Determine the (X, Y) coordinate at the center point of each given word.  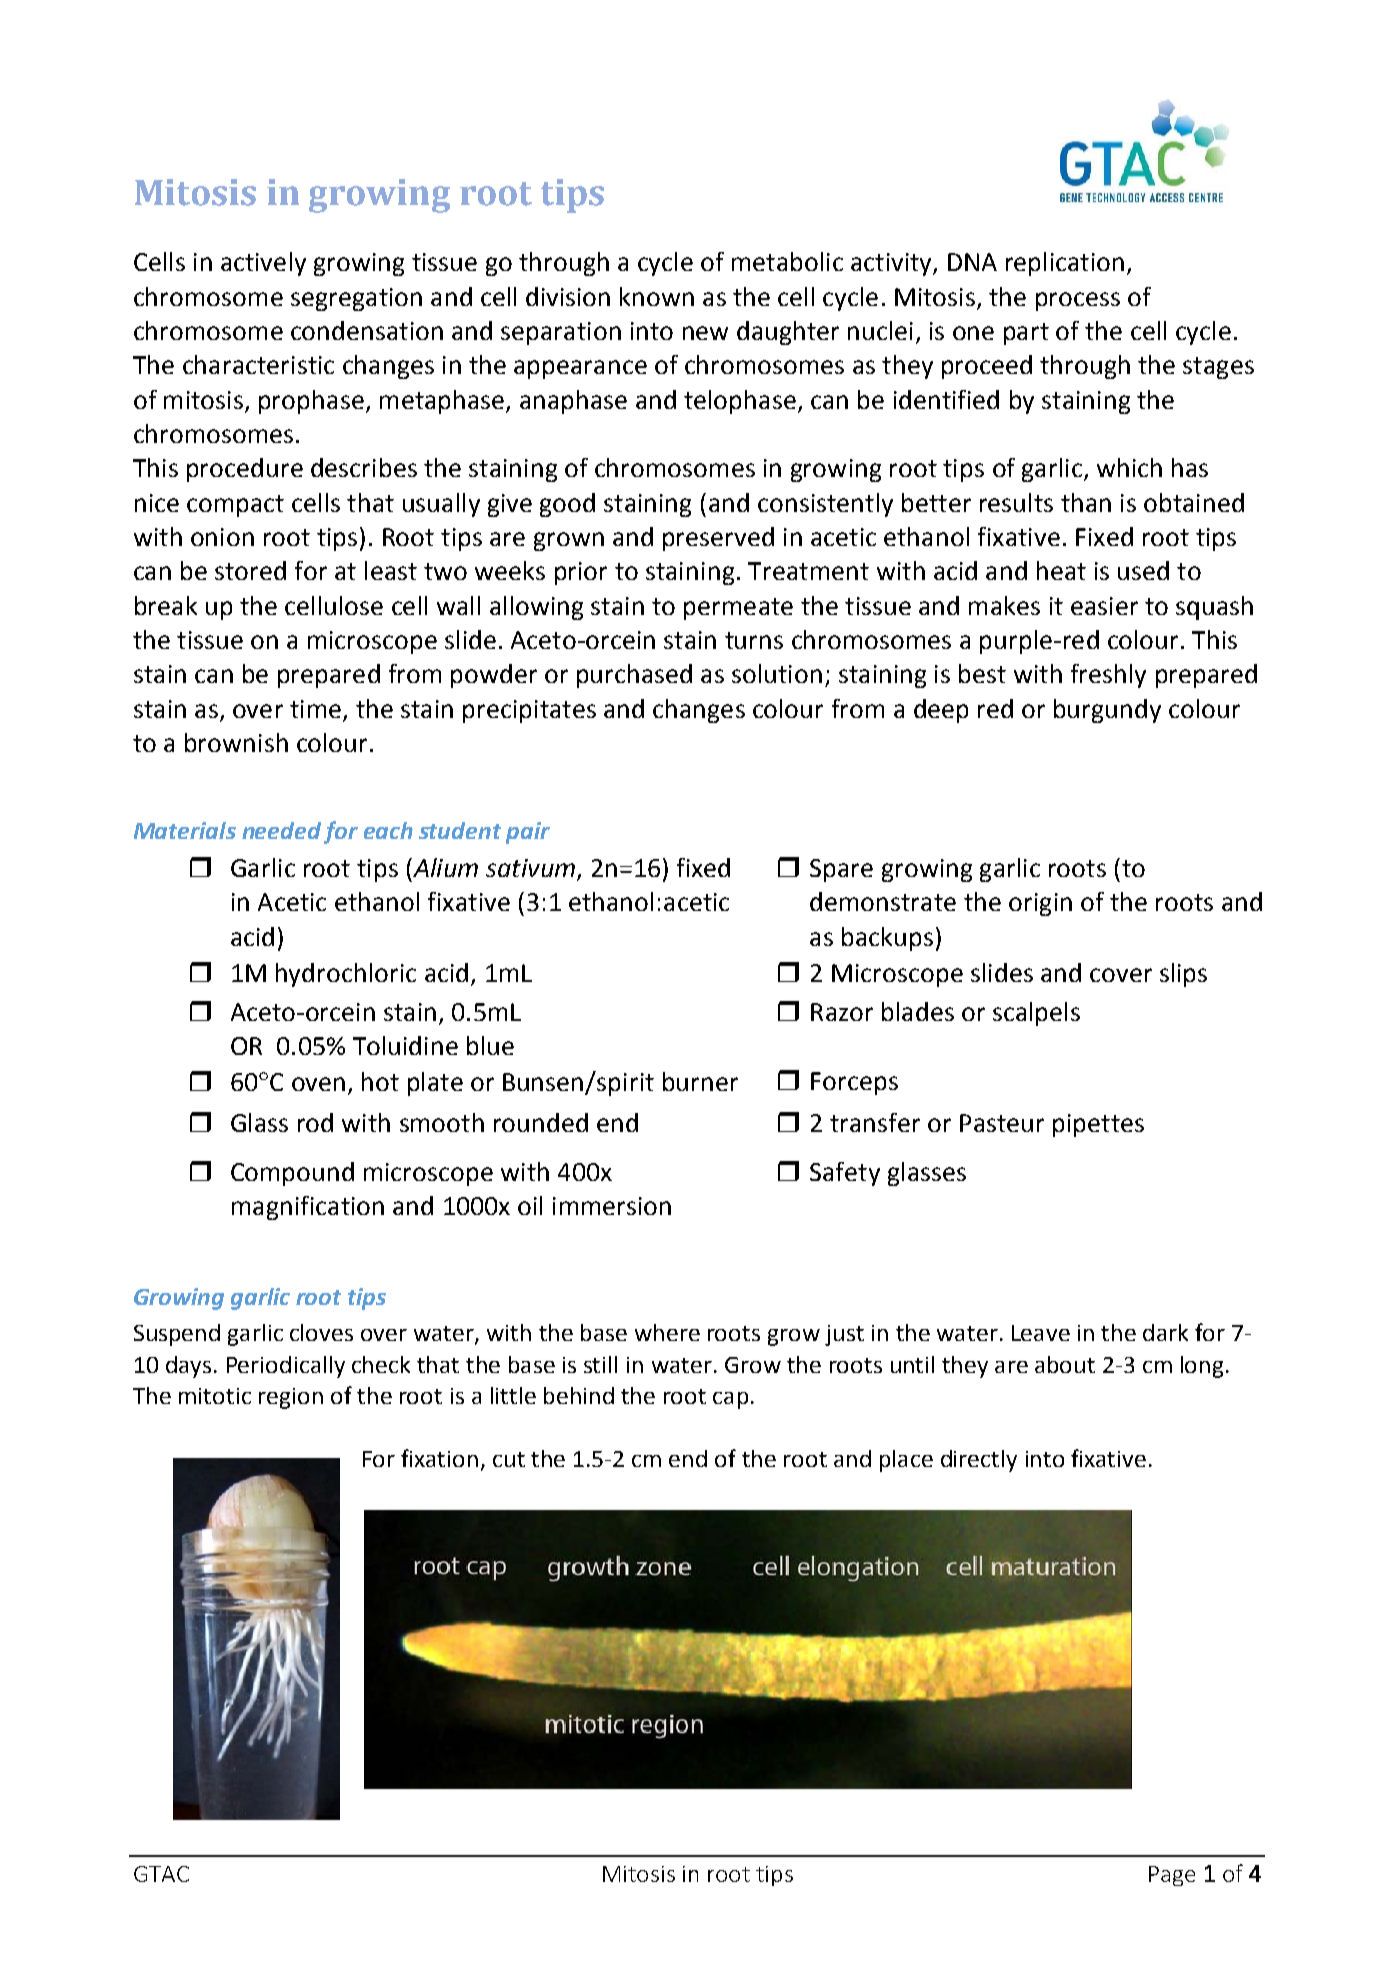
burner (700, 1081)
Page (1172, 1876)
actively (263, 264)
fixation (439, 1458)
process (1078, 301)
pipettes (1098, 1125)
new (705, 333)
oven (318, 1084)
